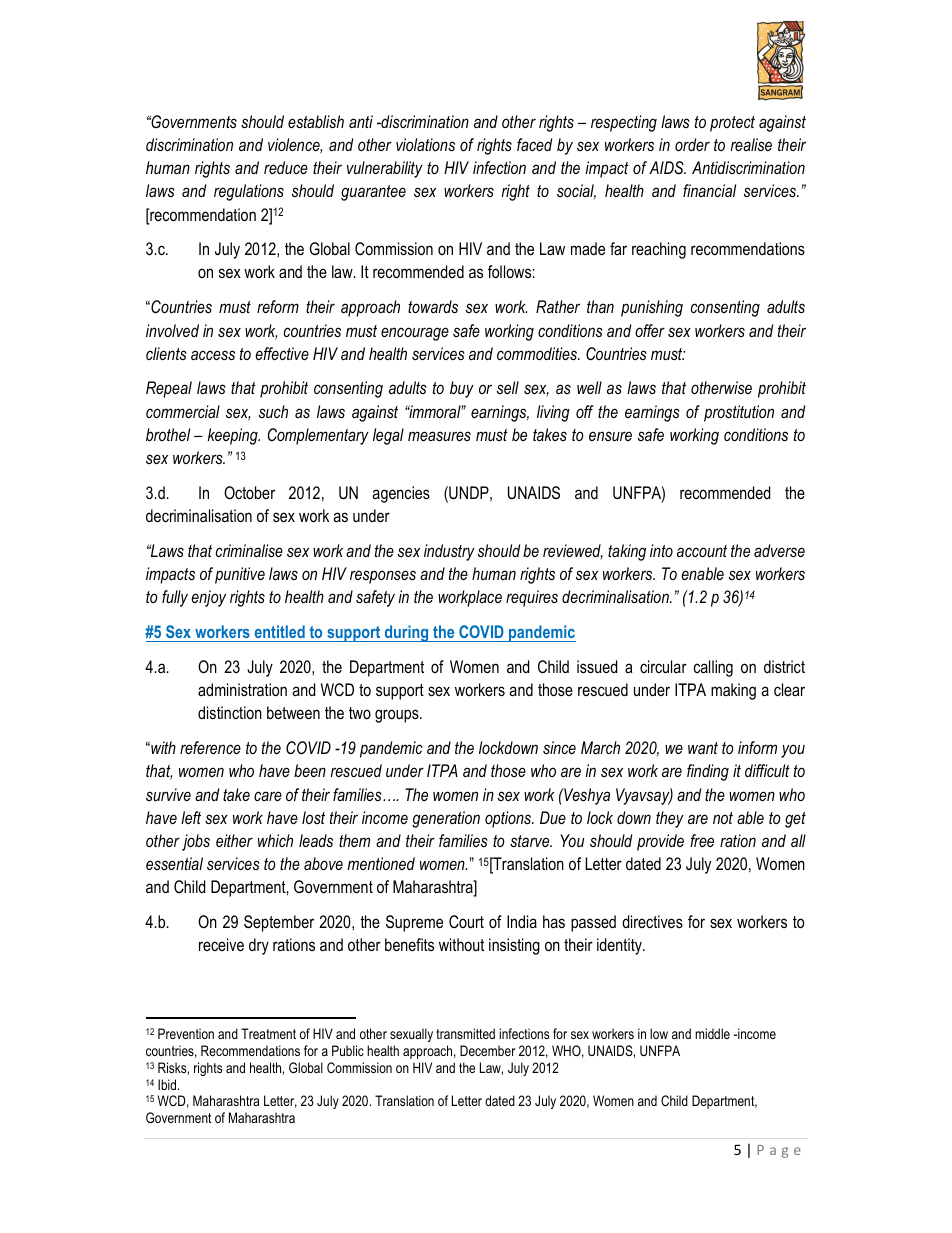 The width and height of the screenshot is (952, 1233). Describe the element at coordinates (234, 436) in the screenshot. I see `keeping` at that location.
